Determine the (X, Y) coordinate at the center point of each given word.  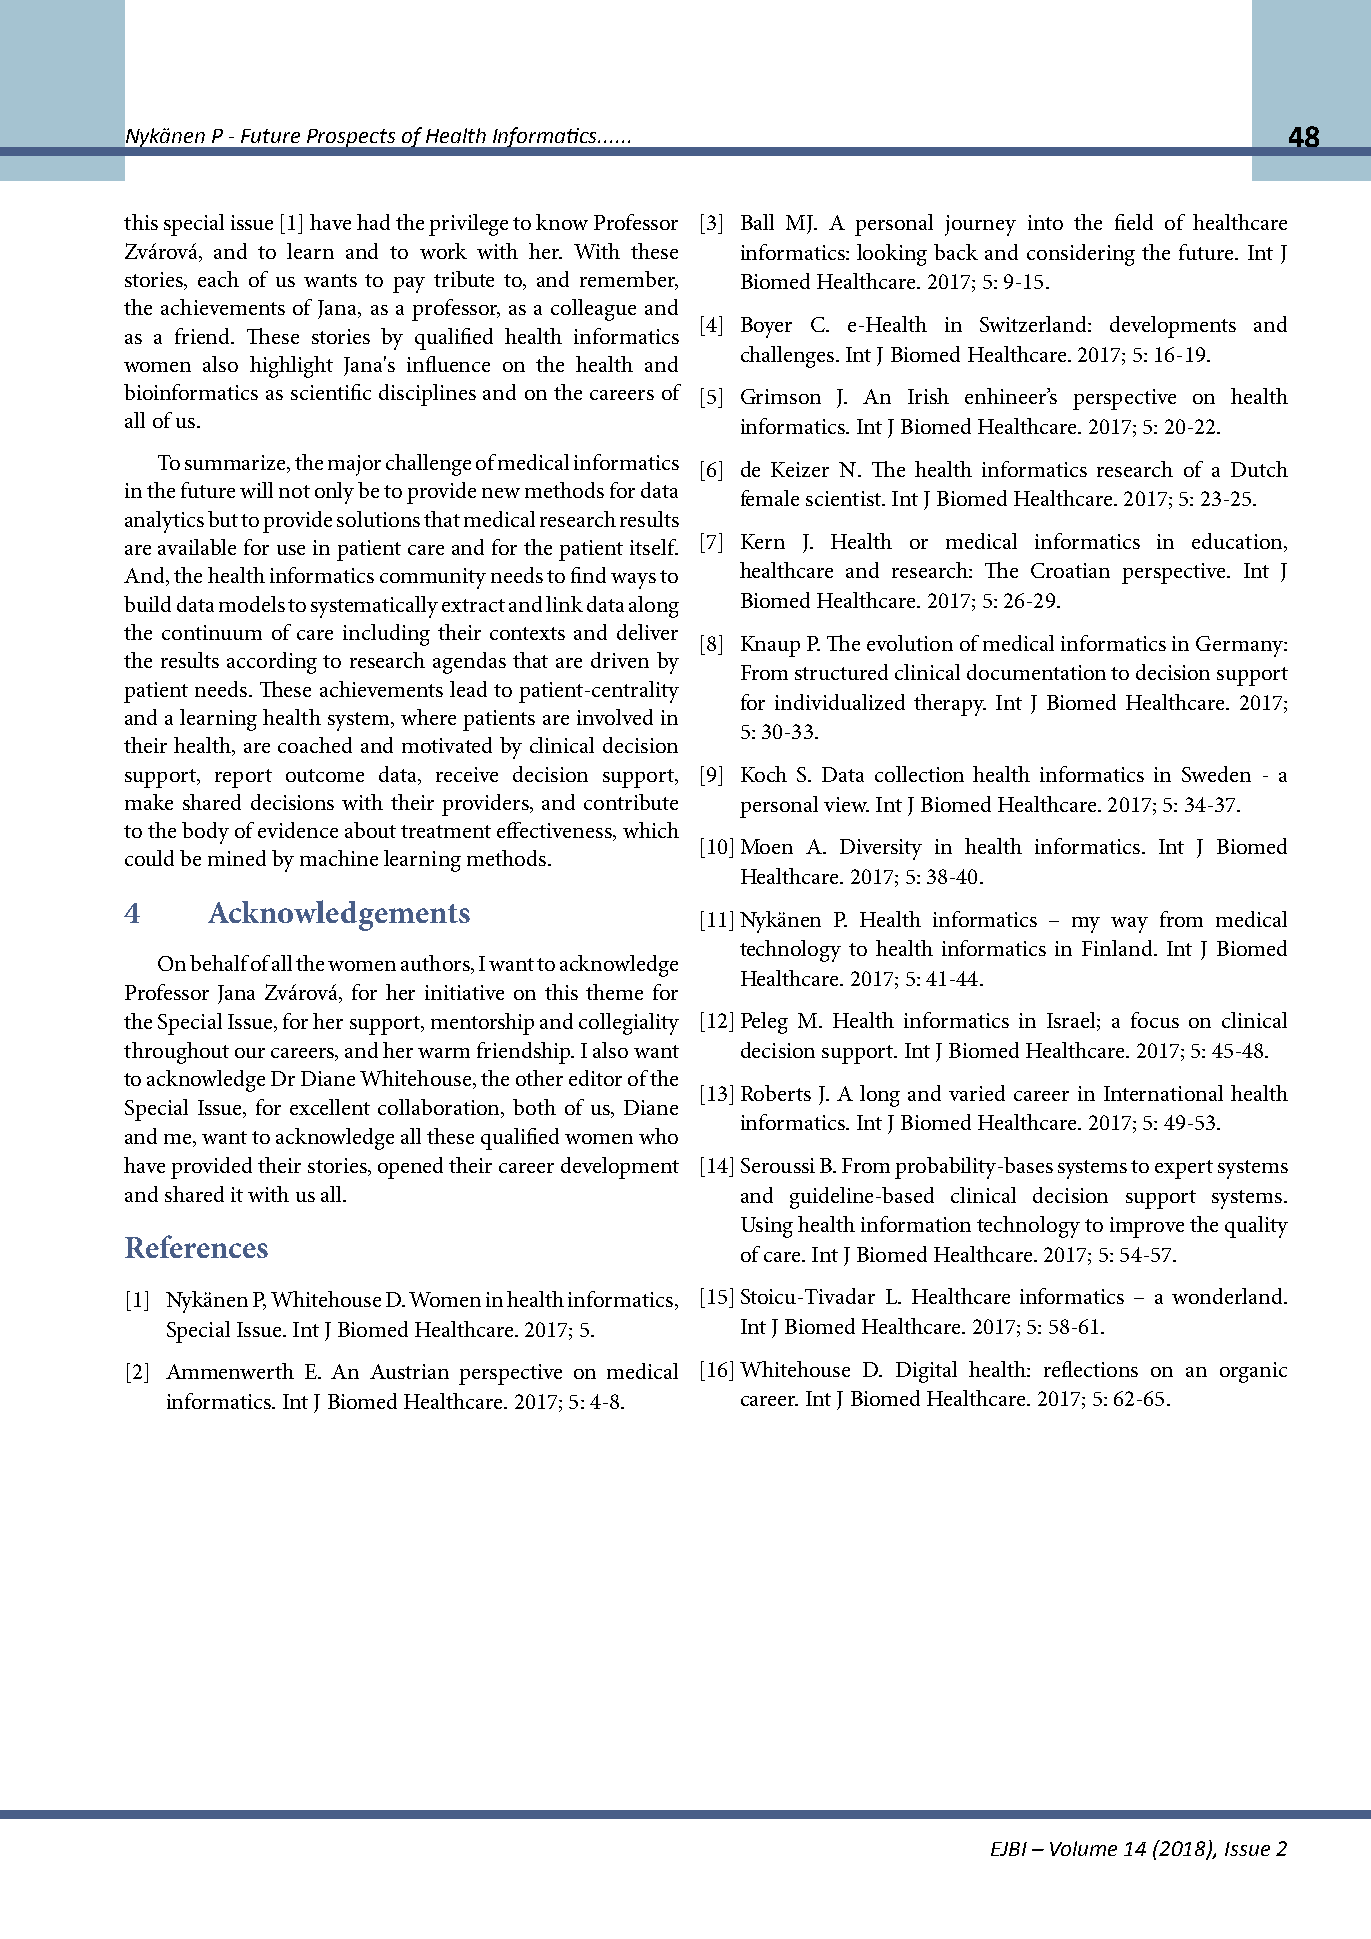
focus (1155, 1020)
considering (1081, 255)
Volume (1083, 1848)
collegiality (629, 1024)
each (218, 279)
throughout (176, 1053)
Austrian (409, 1371)
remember (628, 280)
